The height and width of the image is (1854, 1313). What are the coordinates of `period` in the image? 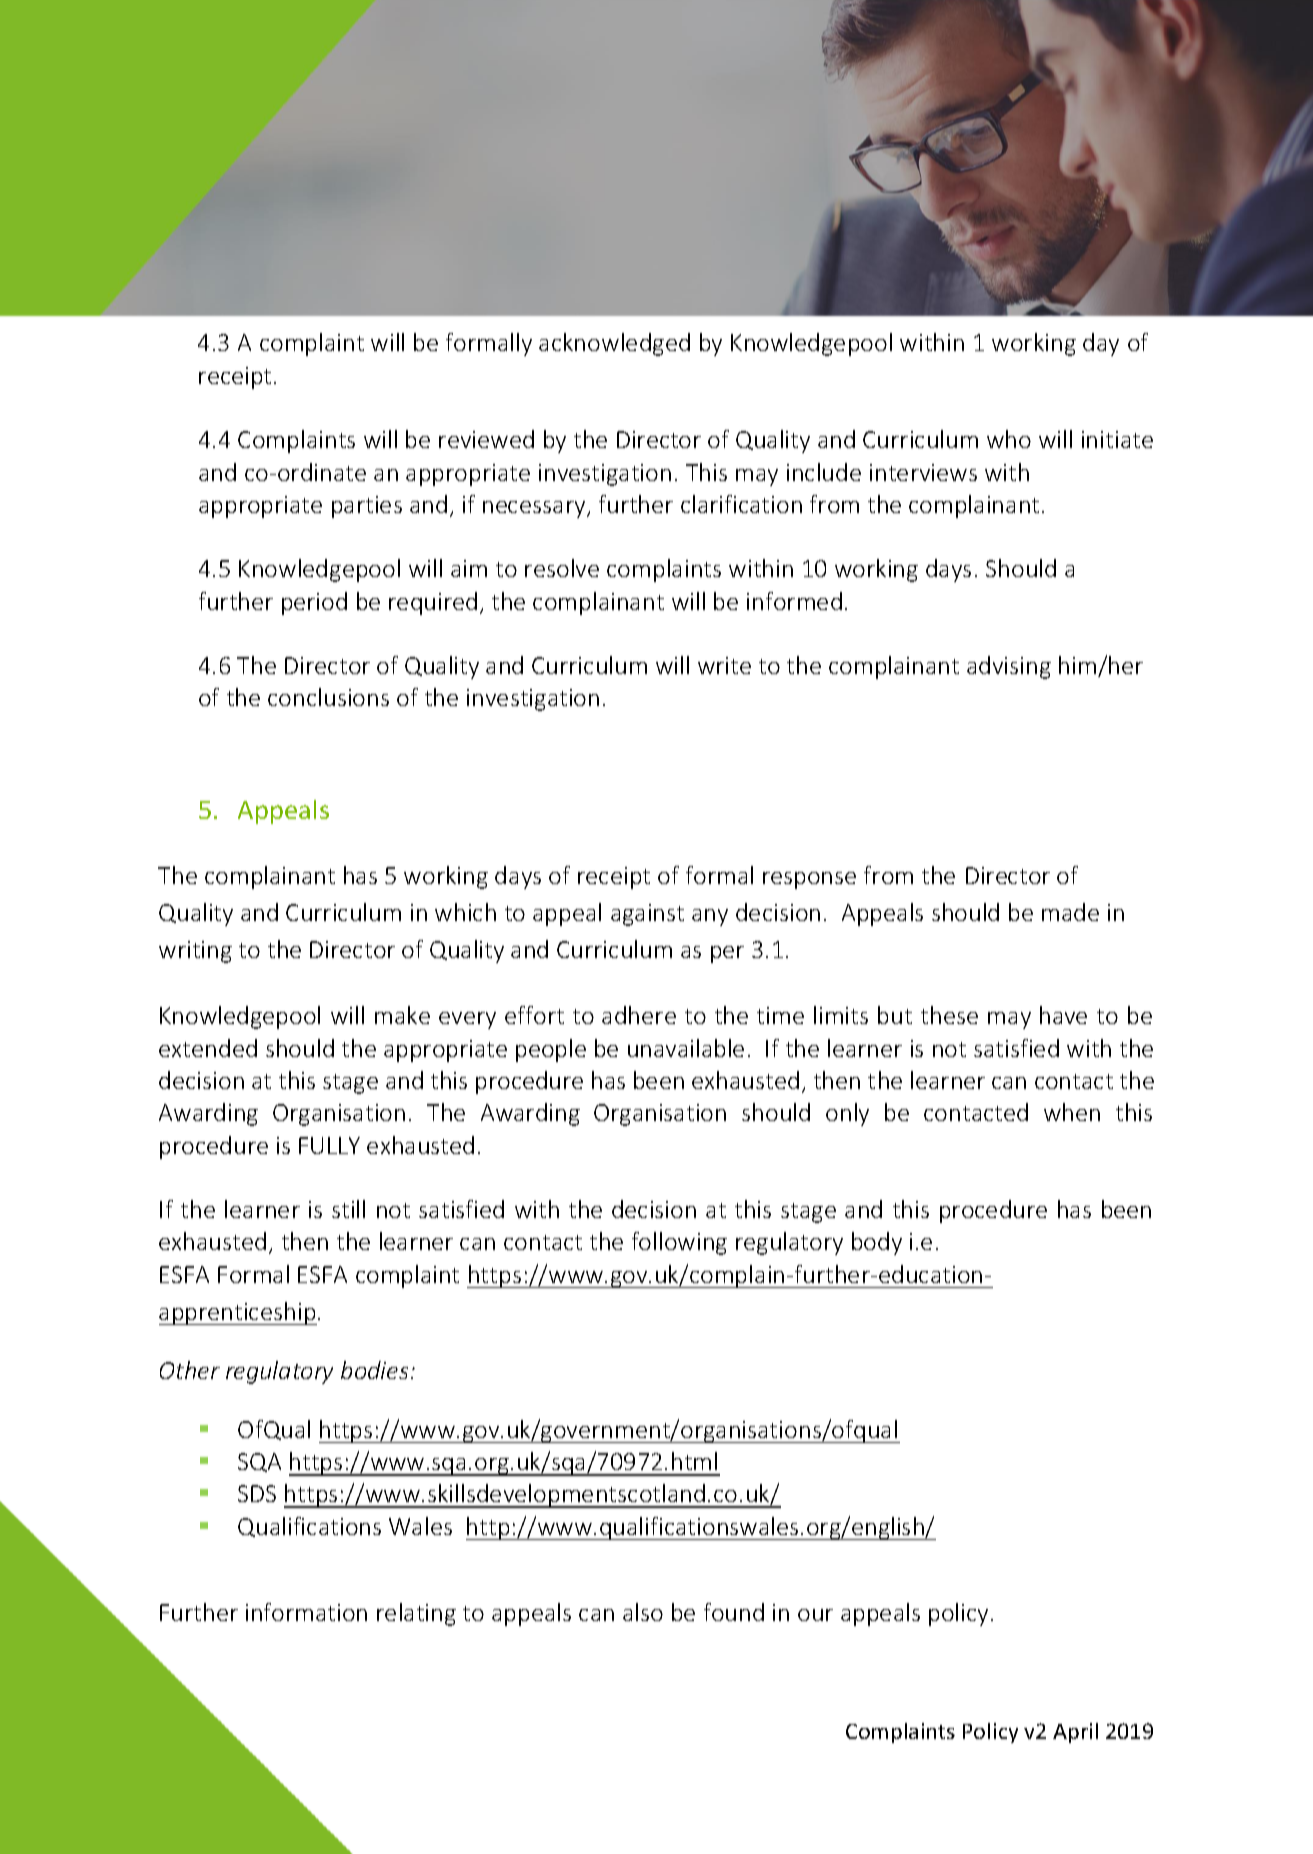 It's located at (314, 603).
